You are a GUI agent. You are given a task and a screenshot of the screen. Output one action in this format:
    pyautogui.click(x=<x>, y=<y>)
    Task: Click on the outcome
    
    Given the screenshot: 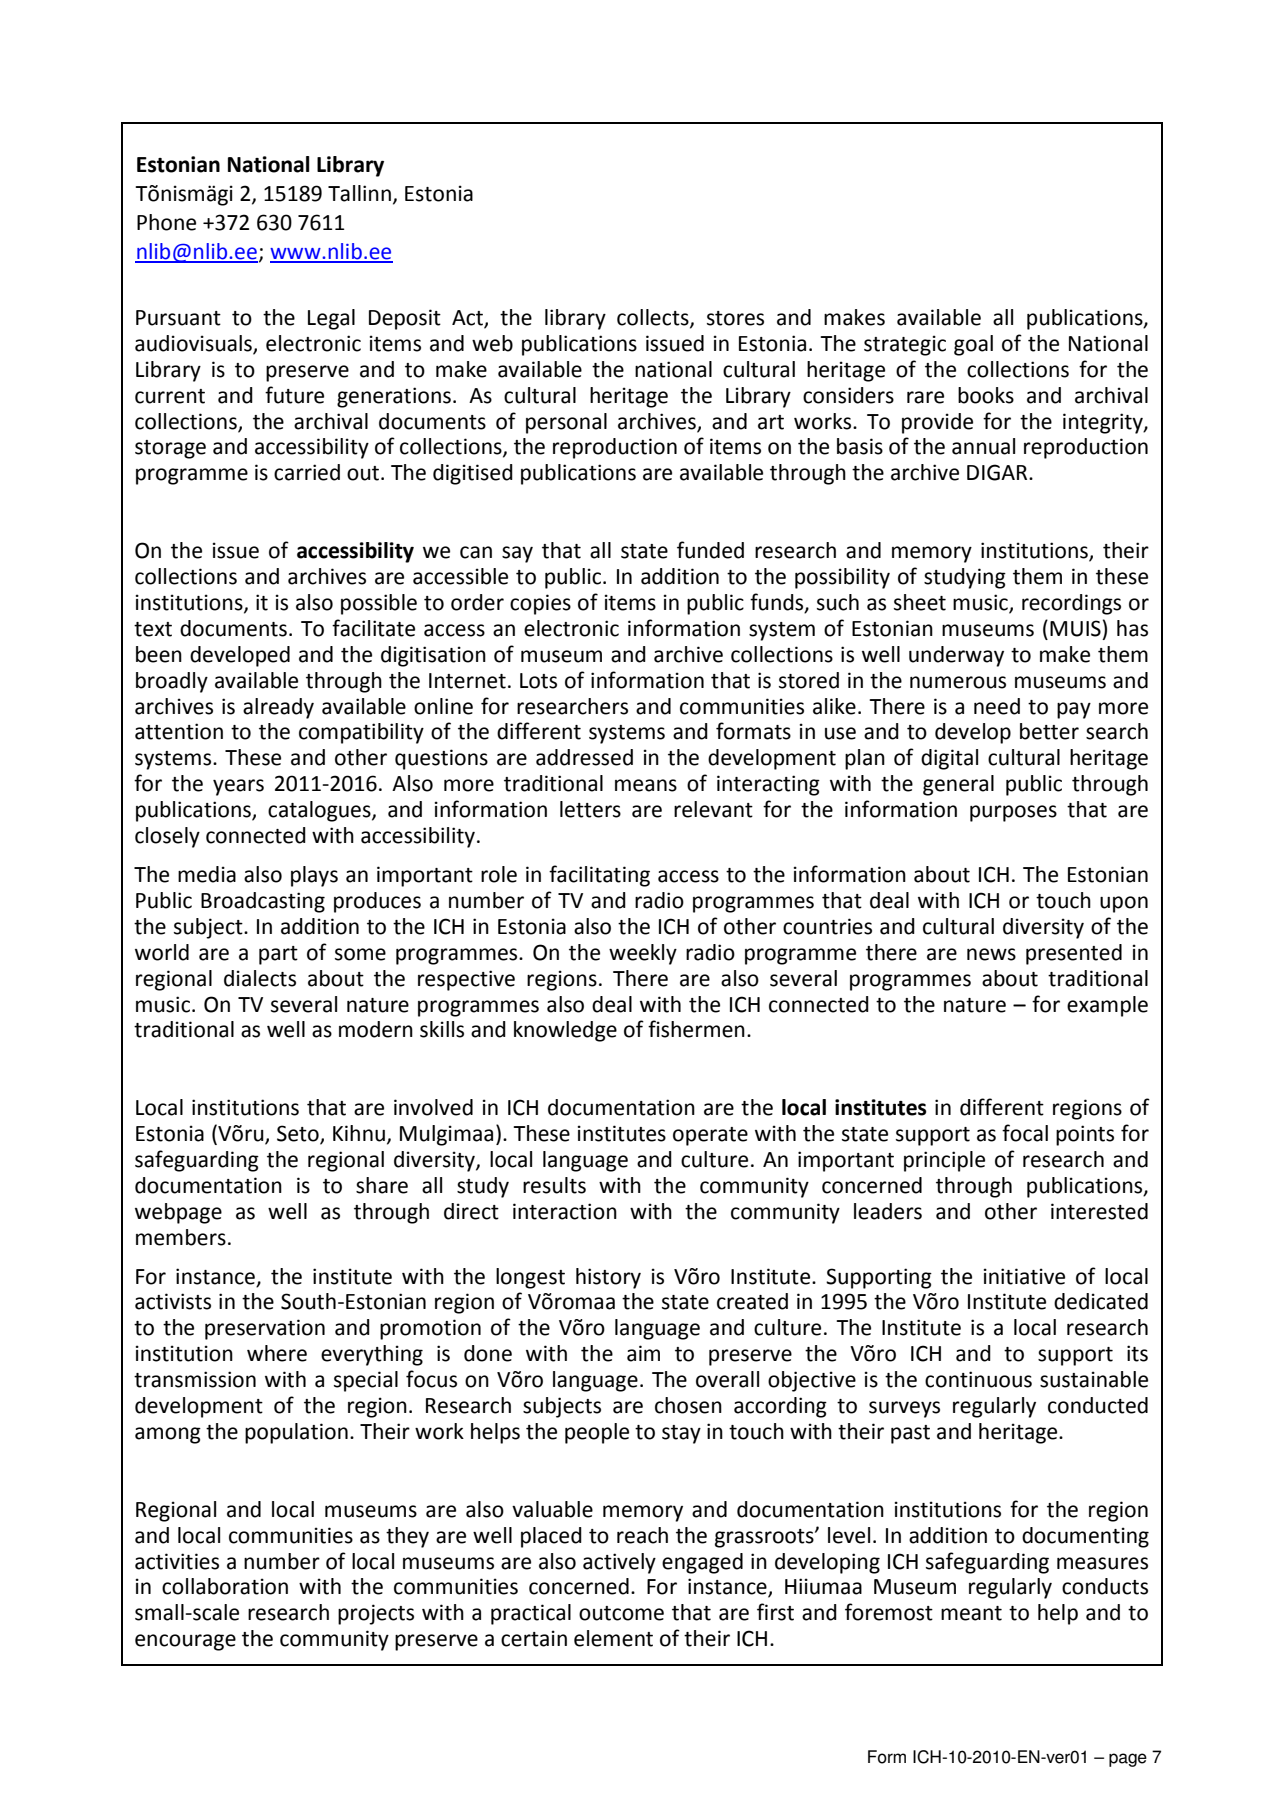 What is the action you would take?
    pyautogui.click(x=621, y=1613)
